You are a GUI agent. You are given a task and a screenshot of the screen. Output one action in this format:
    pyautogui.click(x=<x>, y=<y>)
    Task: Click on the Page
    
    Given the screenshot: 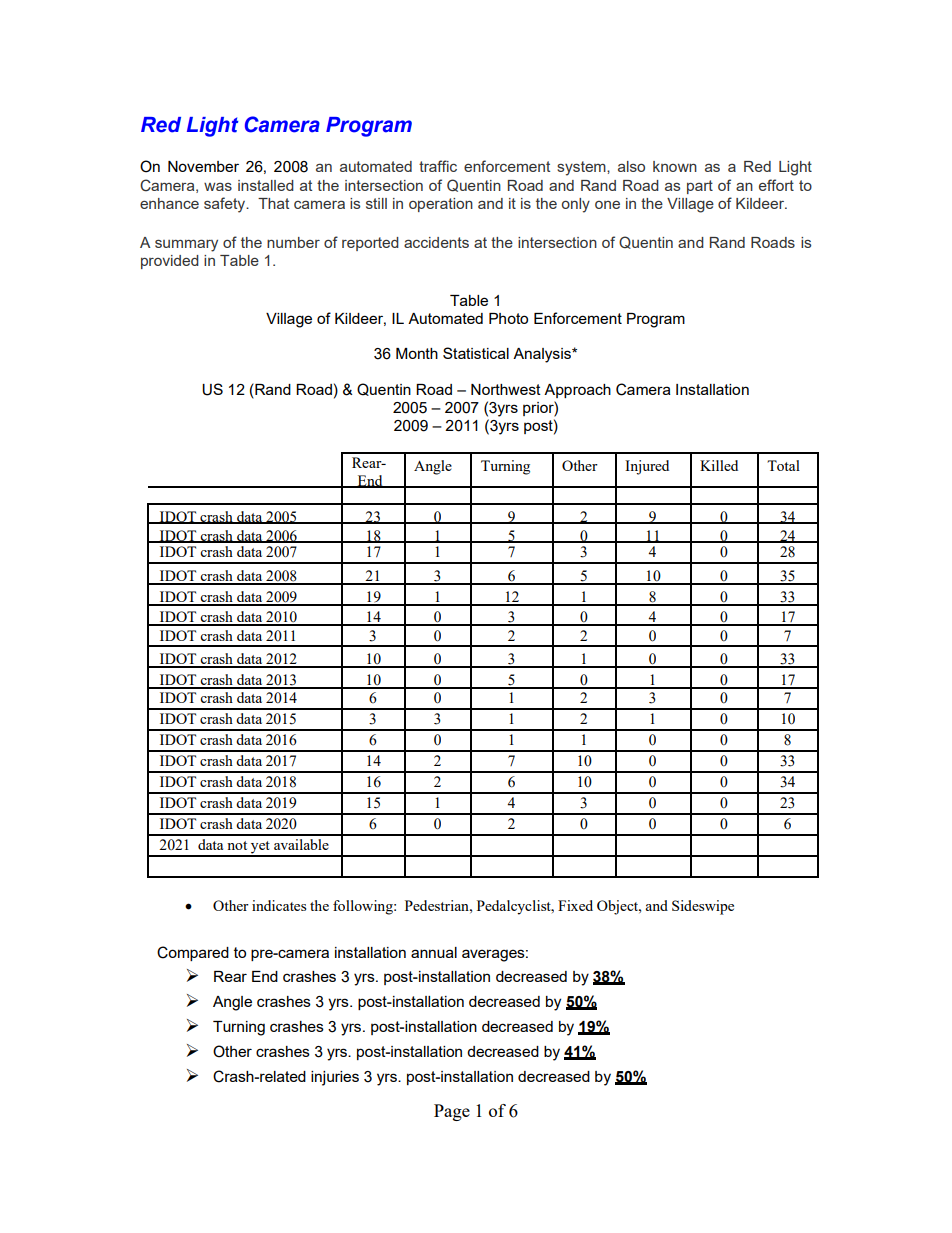 What is the action you would take?
    pyautogui.click(x=452, y=1112)
